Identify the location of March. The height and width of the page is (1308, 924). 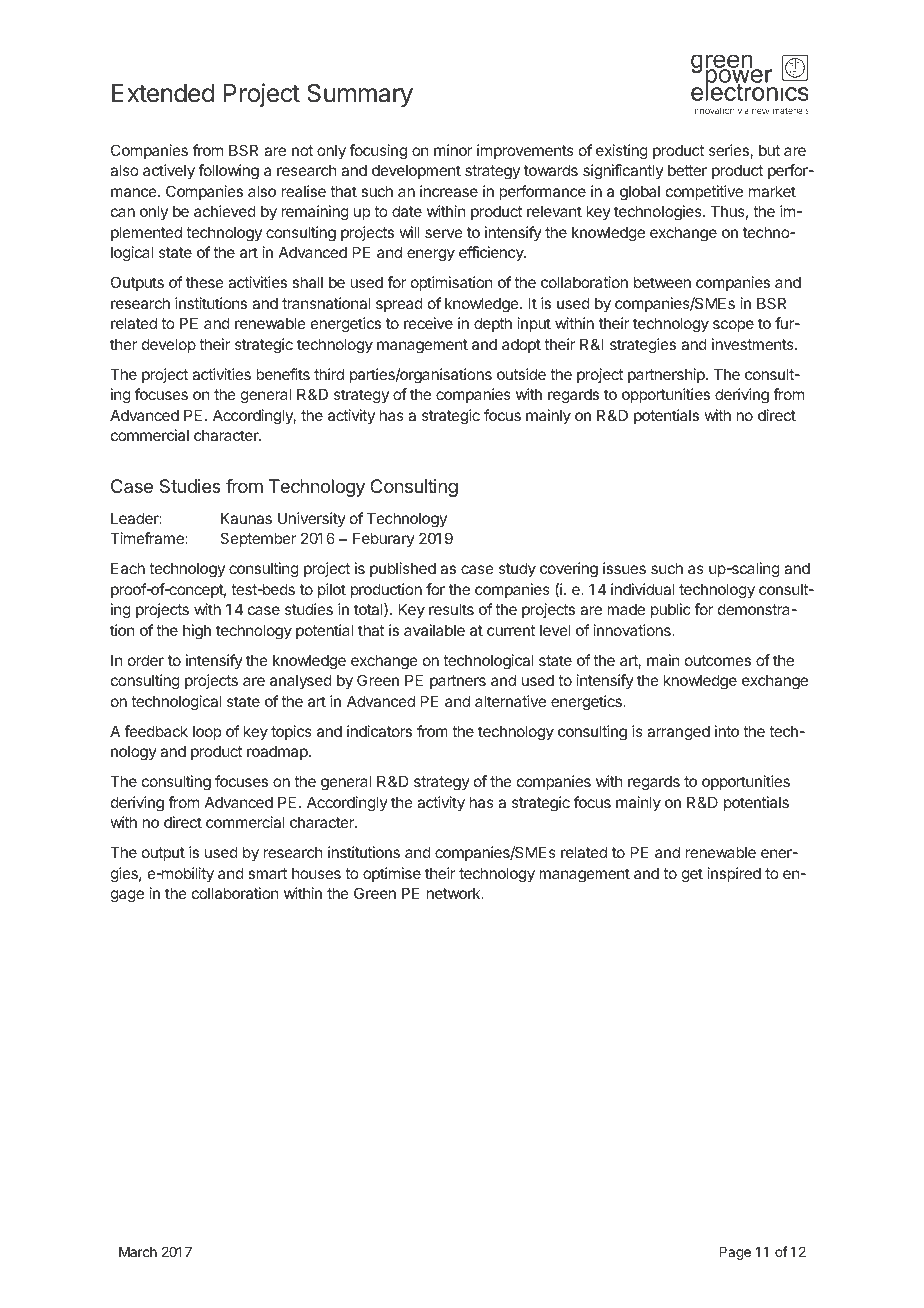
(138, 1252).
